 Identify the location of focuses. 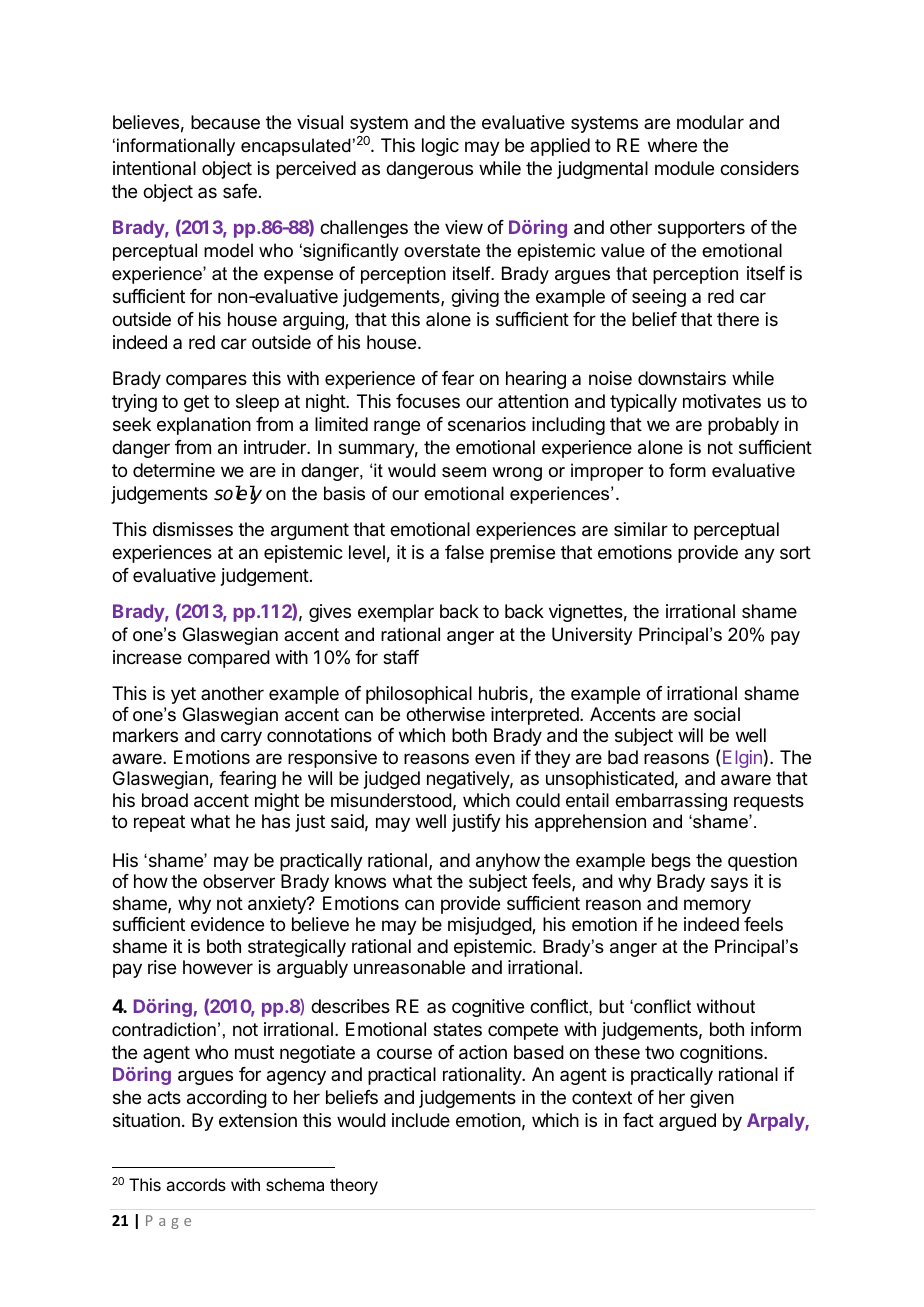
(428, 401).
